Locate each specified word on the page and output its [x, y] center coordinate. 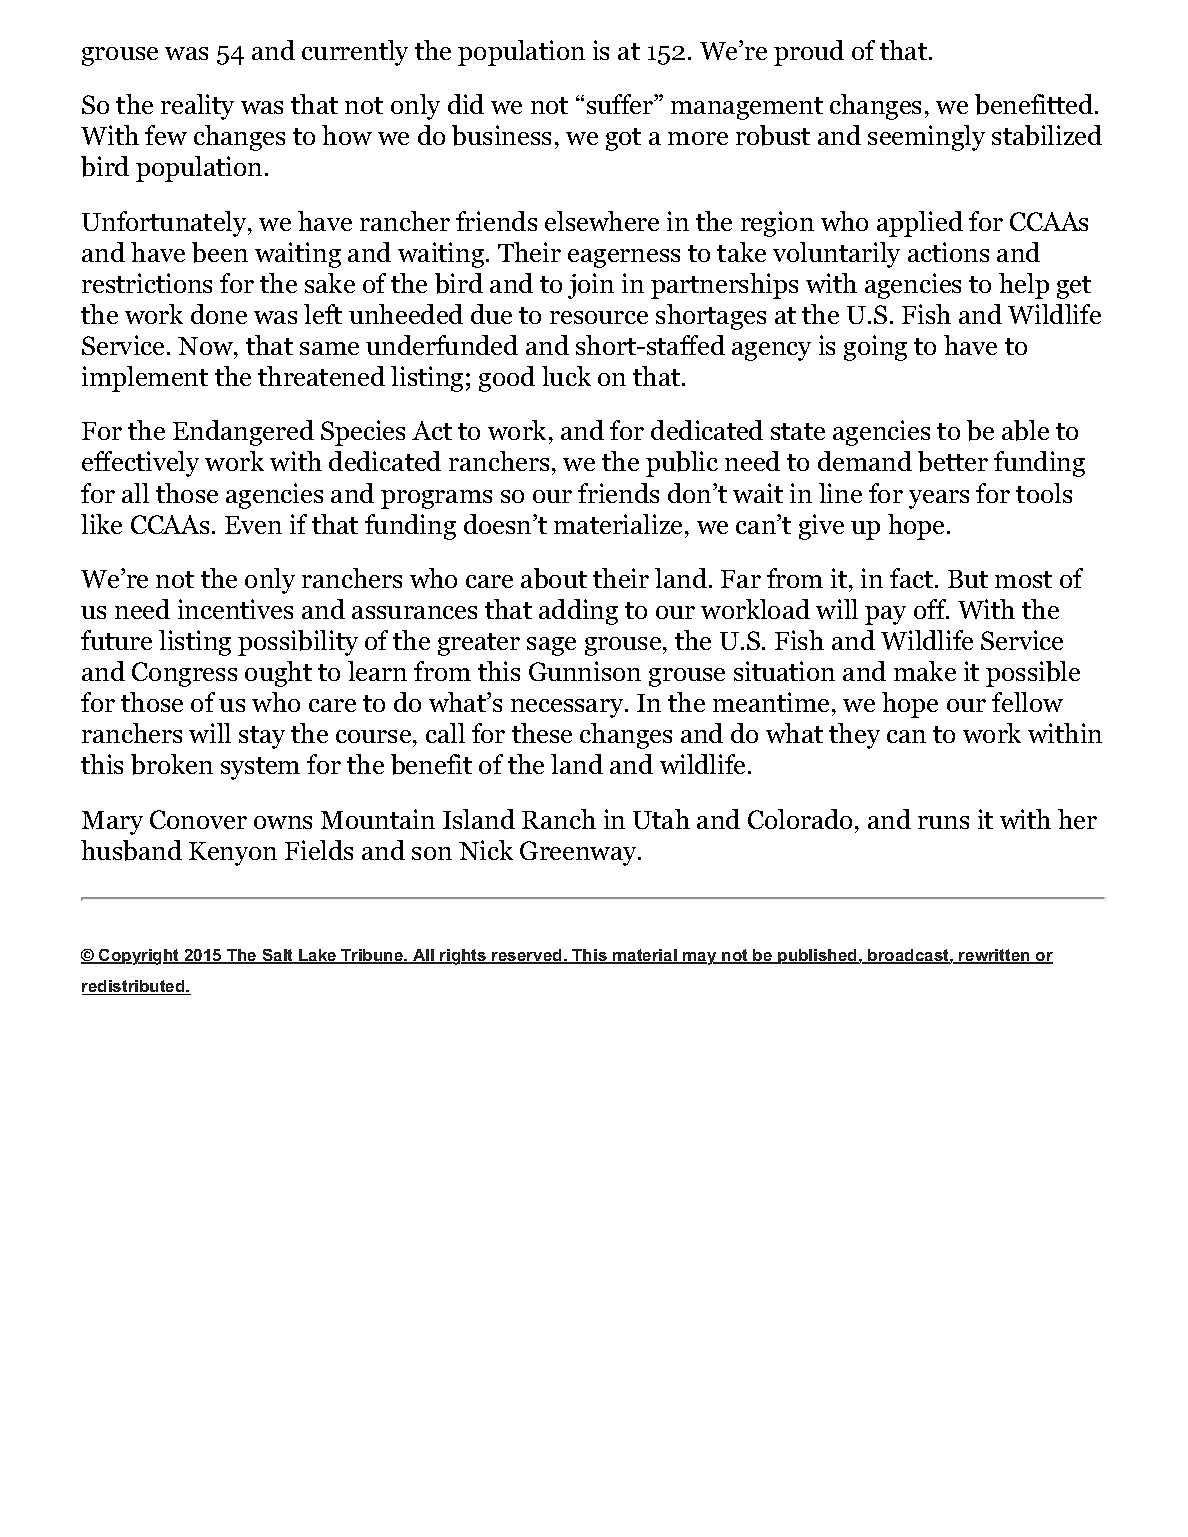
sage [551, 646]
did [466, 104]
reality [197, 107]
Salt [278, 956]
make [925, 671]
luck [566, 376]
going [875, 348]
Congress [184, 674]
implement [145, 379]
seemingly [926, 138]
